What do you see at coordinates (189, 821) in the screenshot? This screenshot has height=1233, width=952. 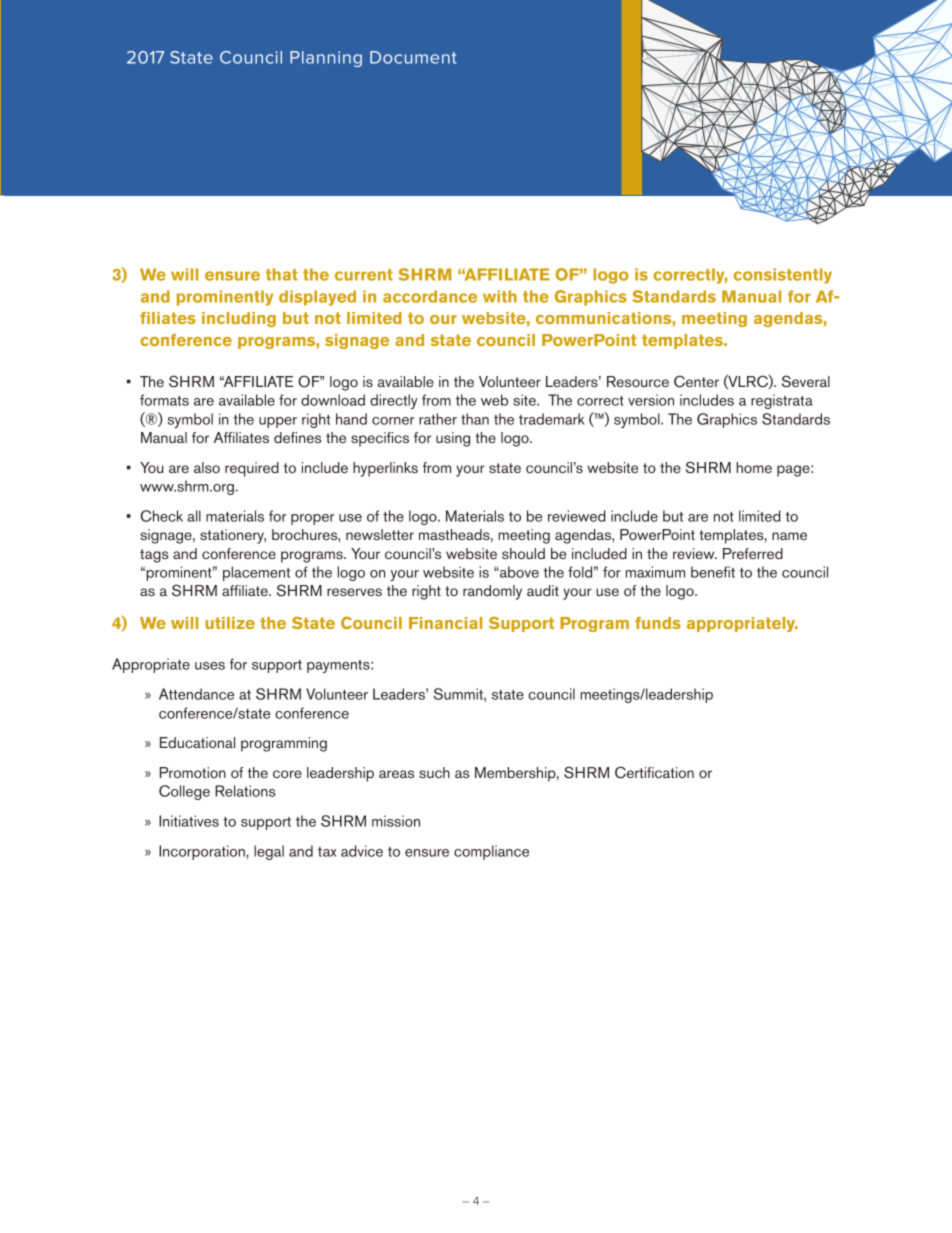 I see `Initiatives` at bounding box center [189, 821].
